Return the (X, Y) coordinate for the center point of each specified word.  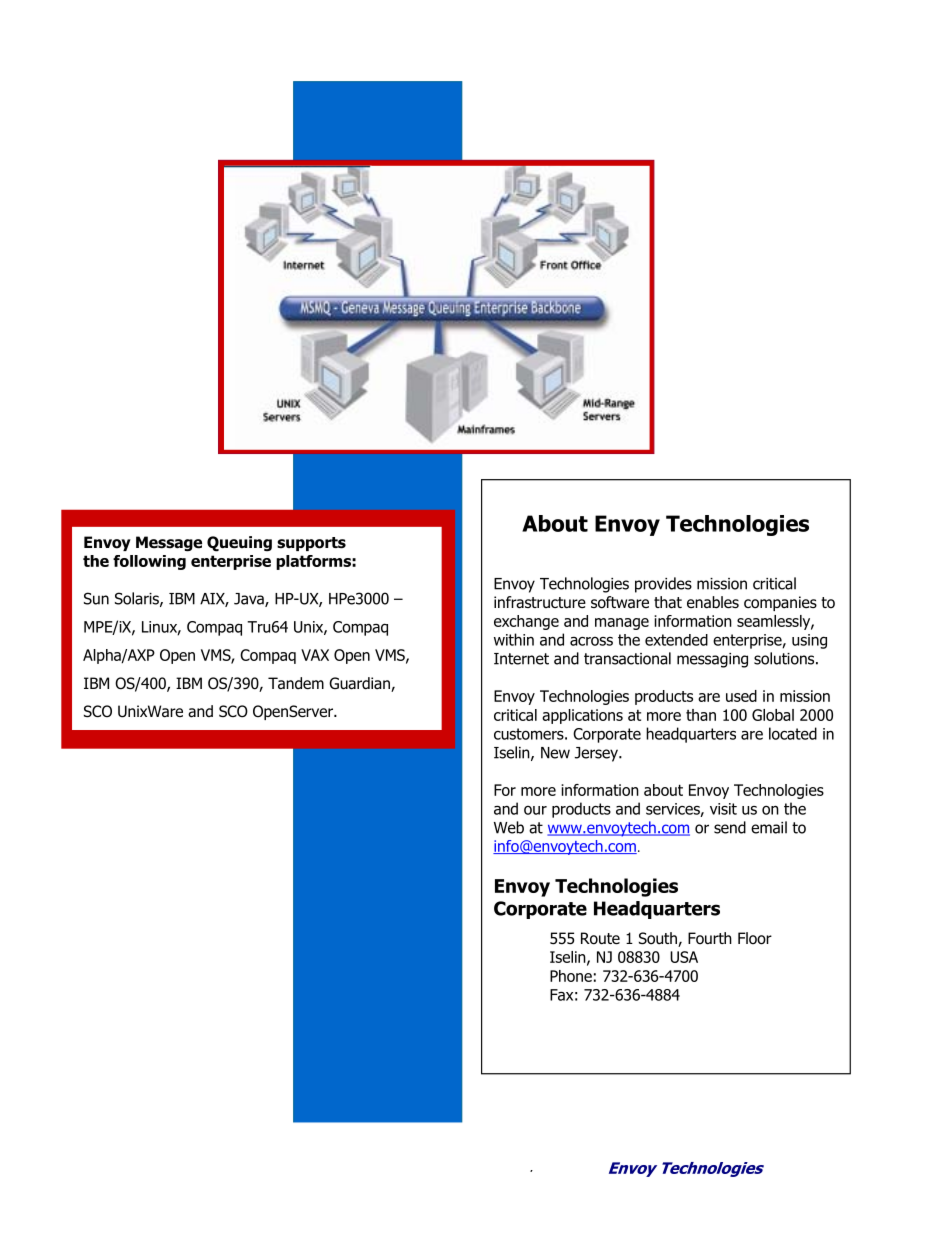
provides (663, 585)
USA (684, 957)
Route (600, 938)
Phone (571, 976)
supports (311, 544)
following (149, 562)
